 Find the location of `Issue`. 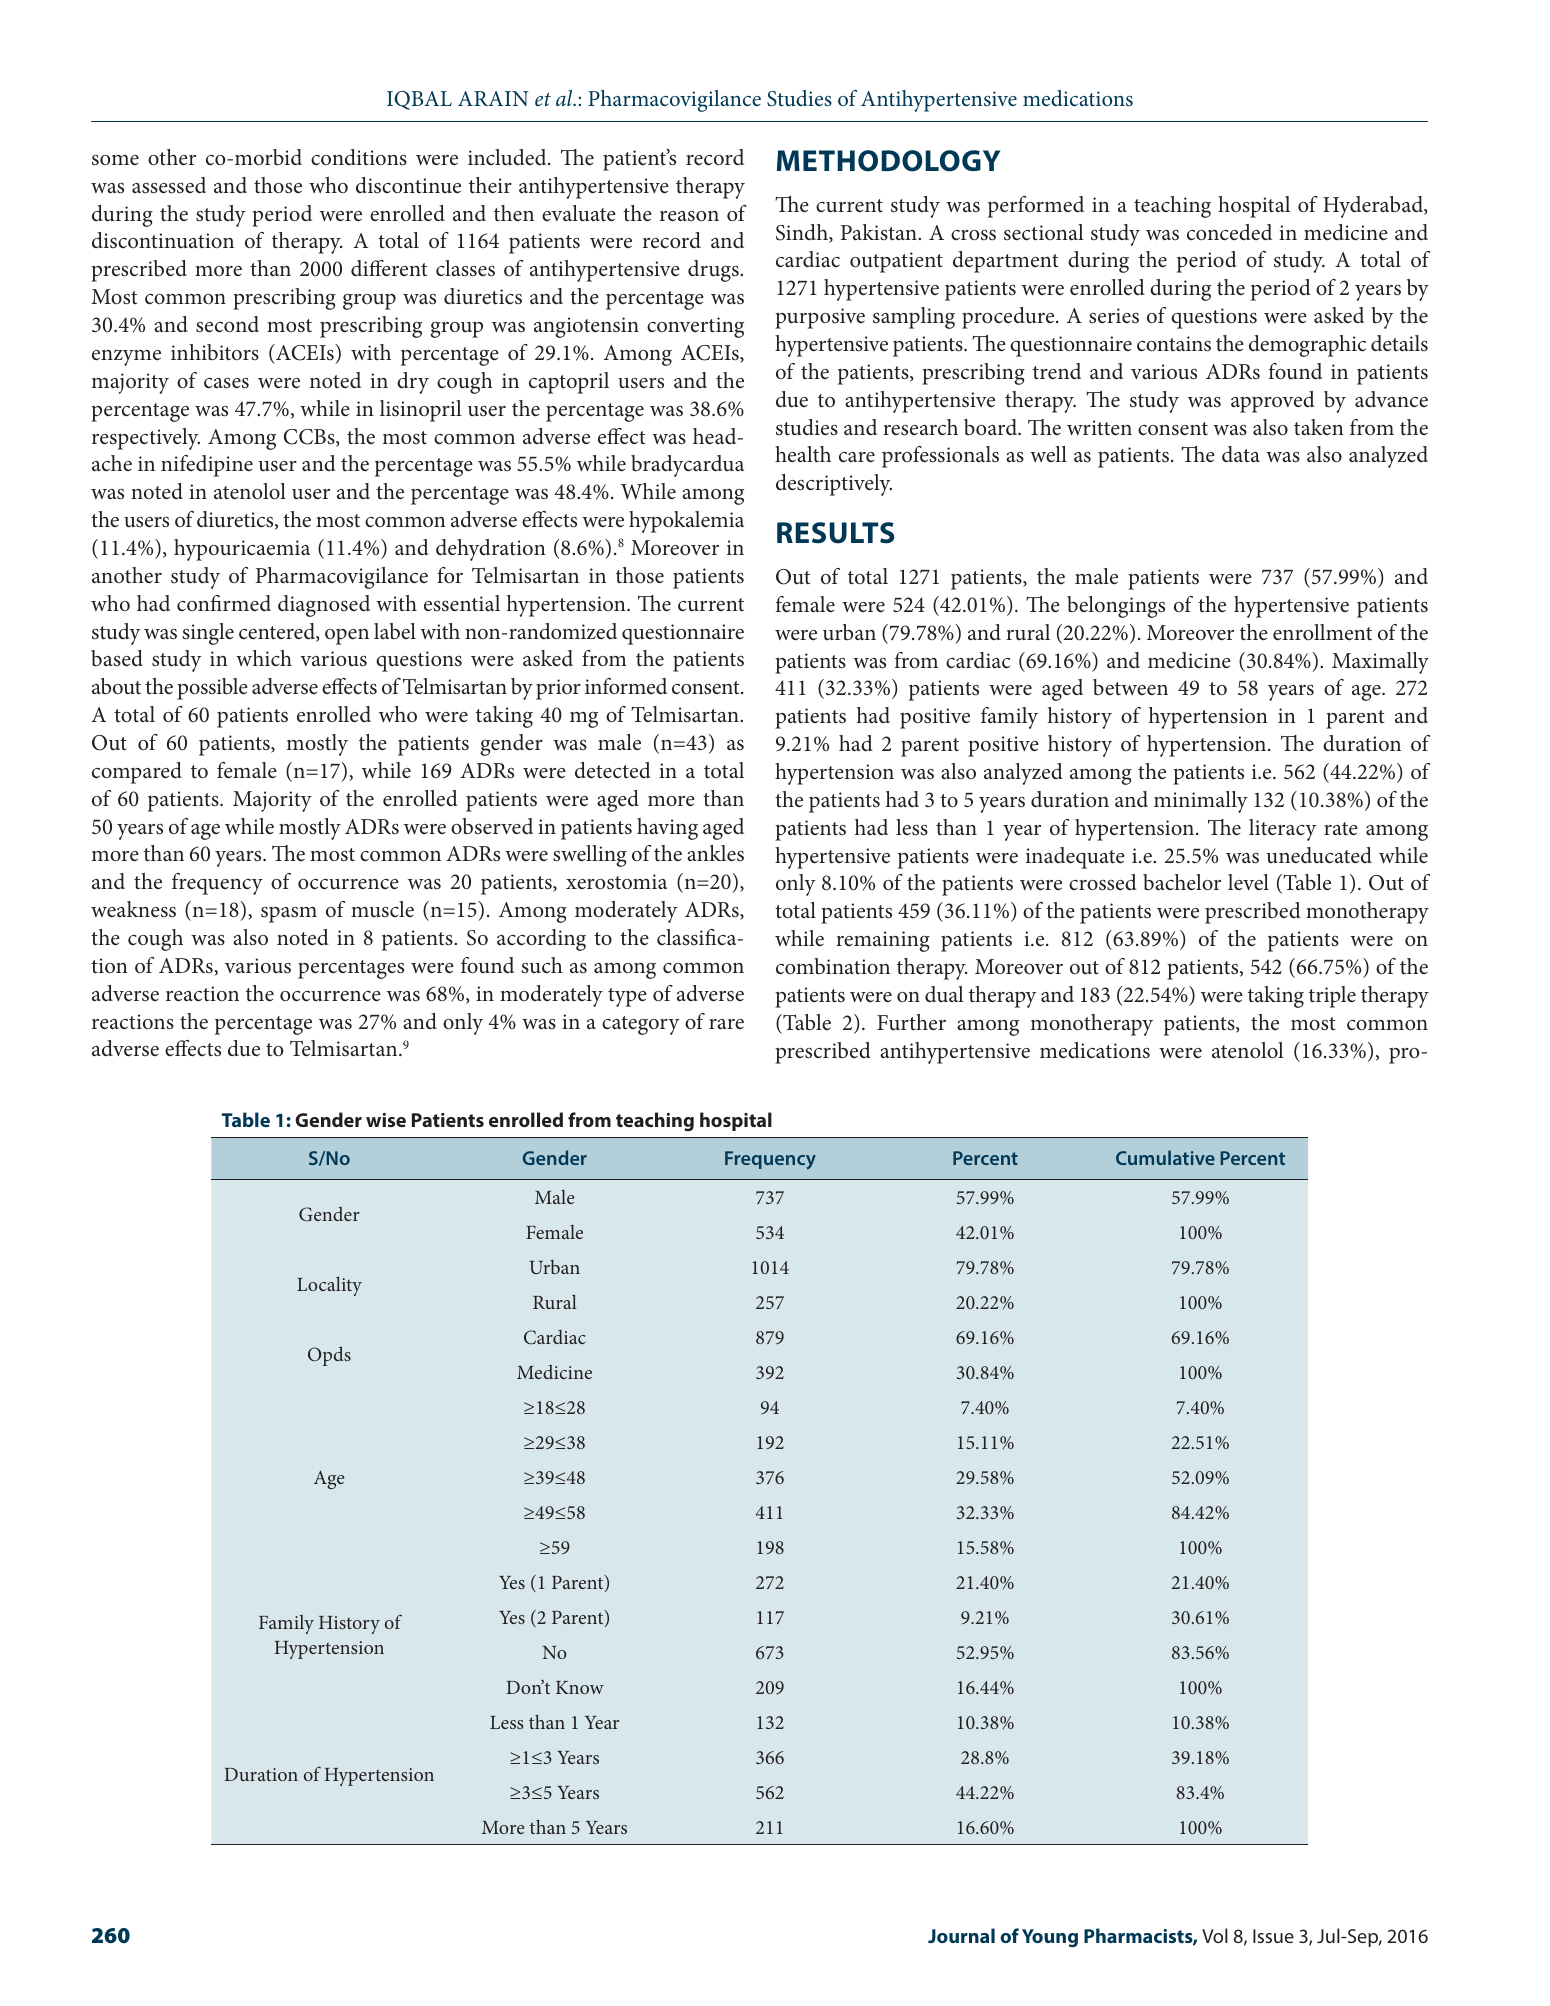

Issue is located at coordinates (1273, 1936).
